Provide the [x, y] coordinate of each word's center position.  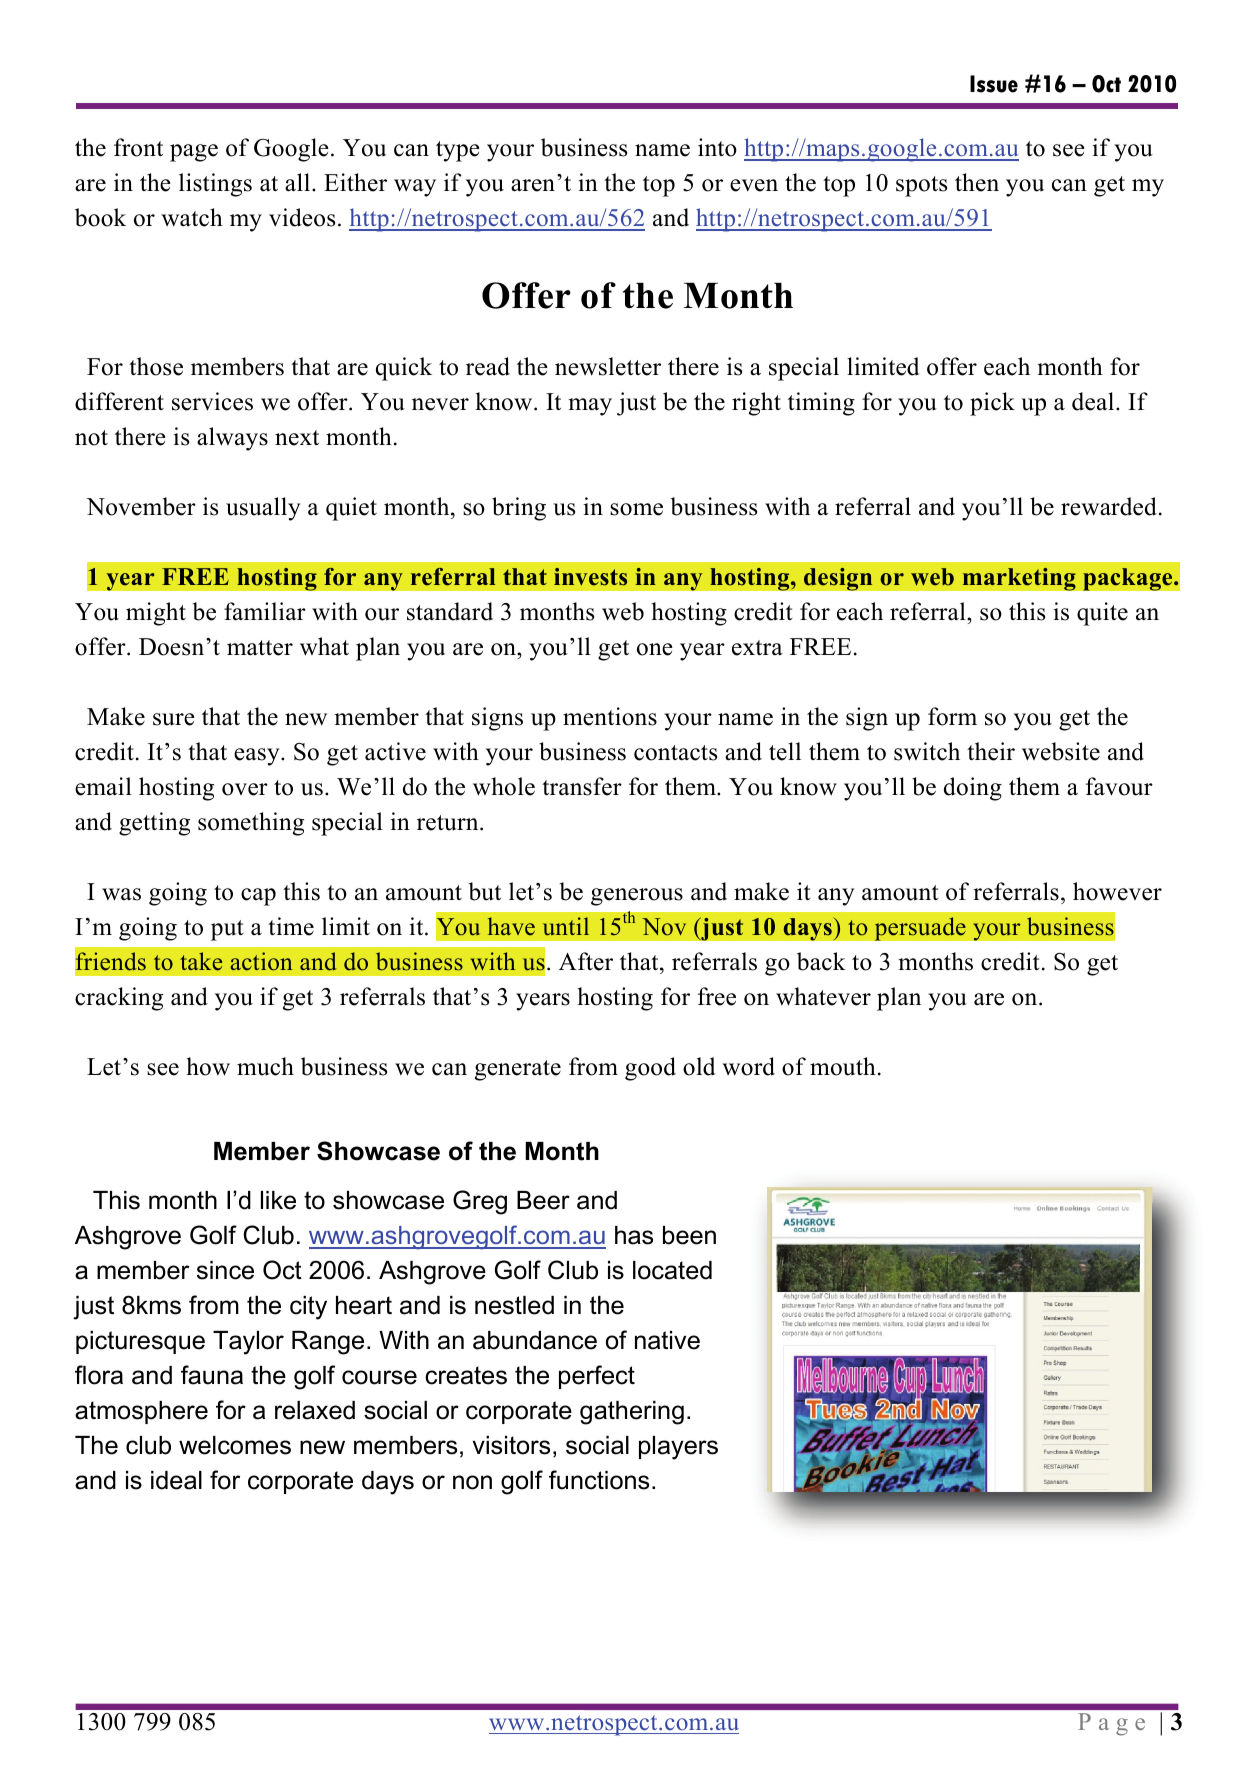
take [201, 961]
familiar [265, 611]
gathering [632, 1413]
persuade [920, 929]
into [717, 147]
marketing [1019, 579]
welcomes [235, 1445]
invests [590, 577]
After [586, 961]
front [138, 147]
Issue [994, 84]
